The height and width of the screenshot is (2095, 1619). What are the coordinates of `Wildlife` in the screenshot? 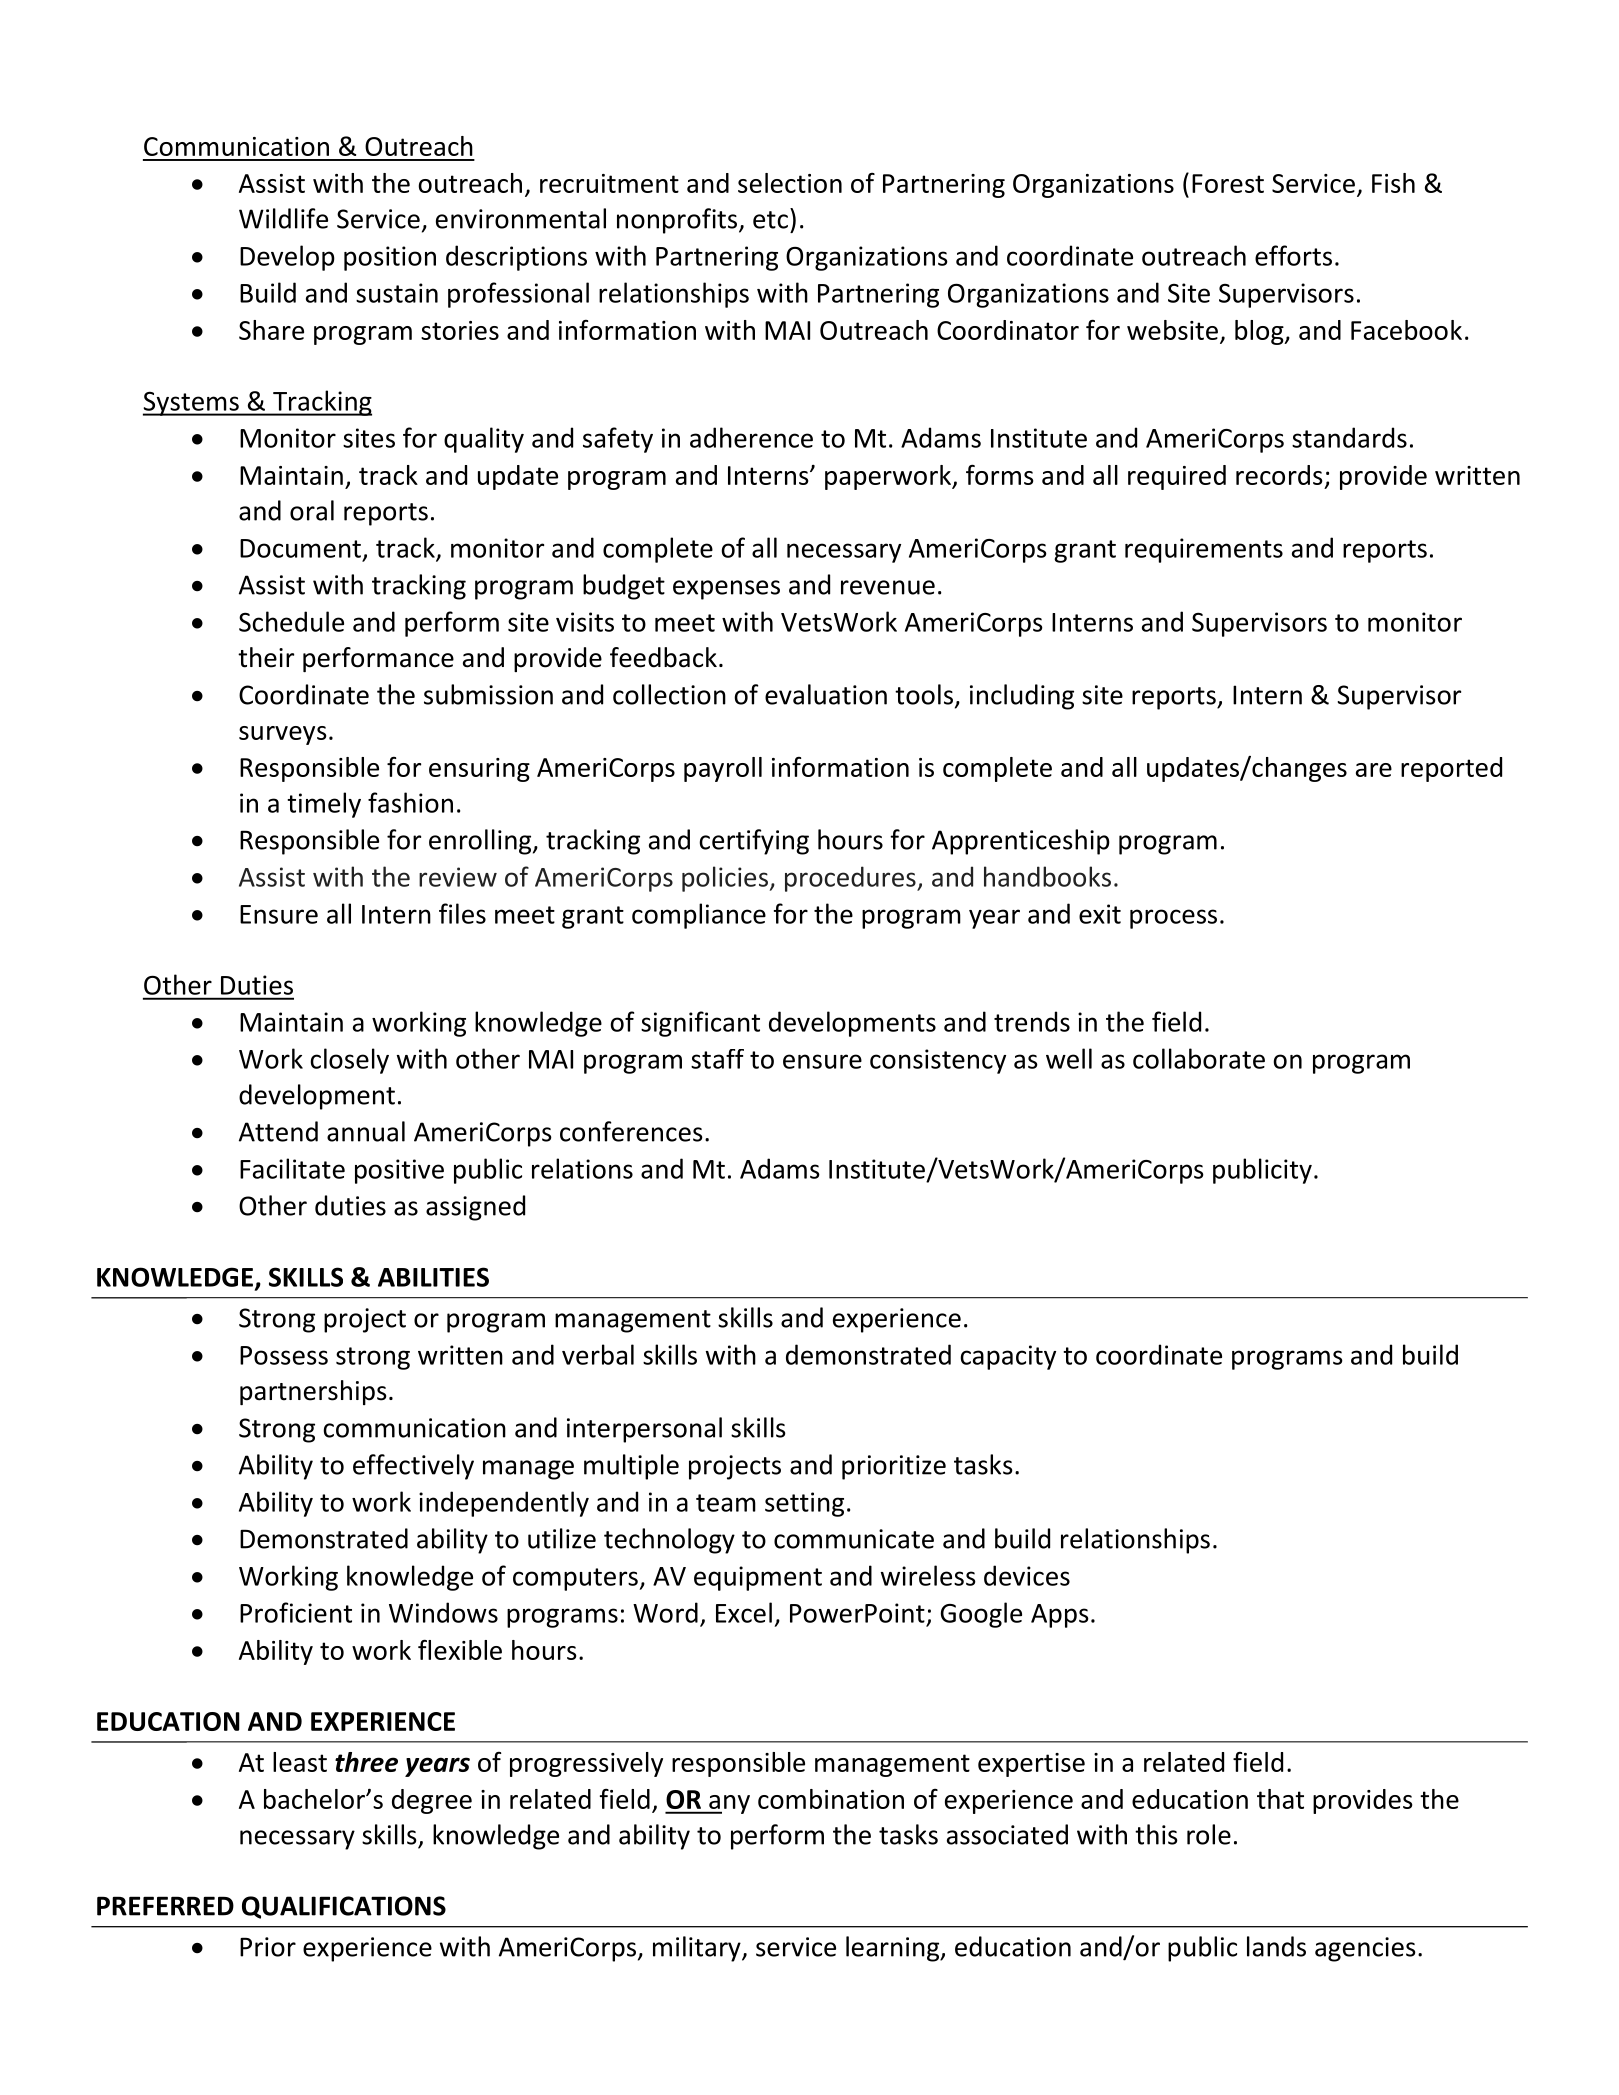 It's located at (283, 218).
